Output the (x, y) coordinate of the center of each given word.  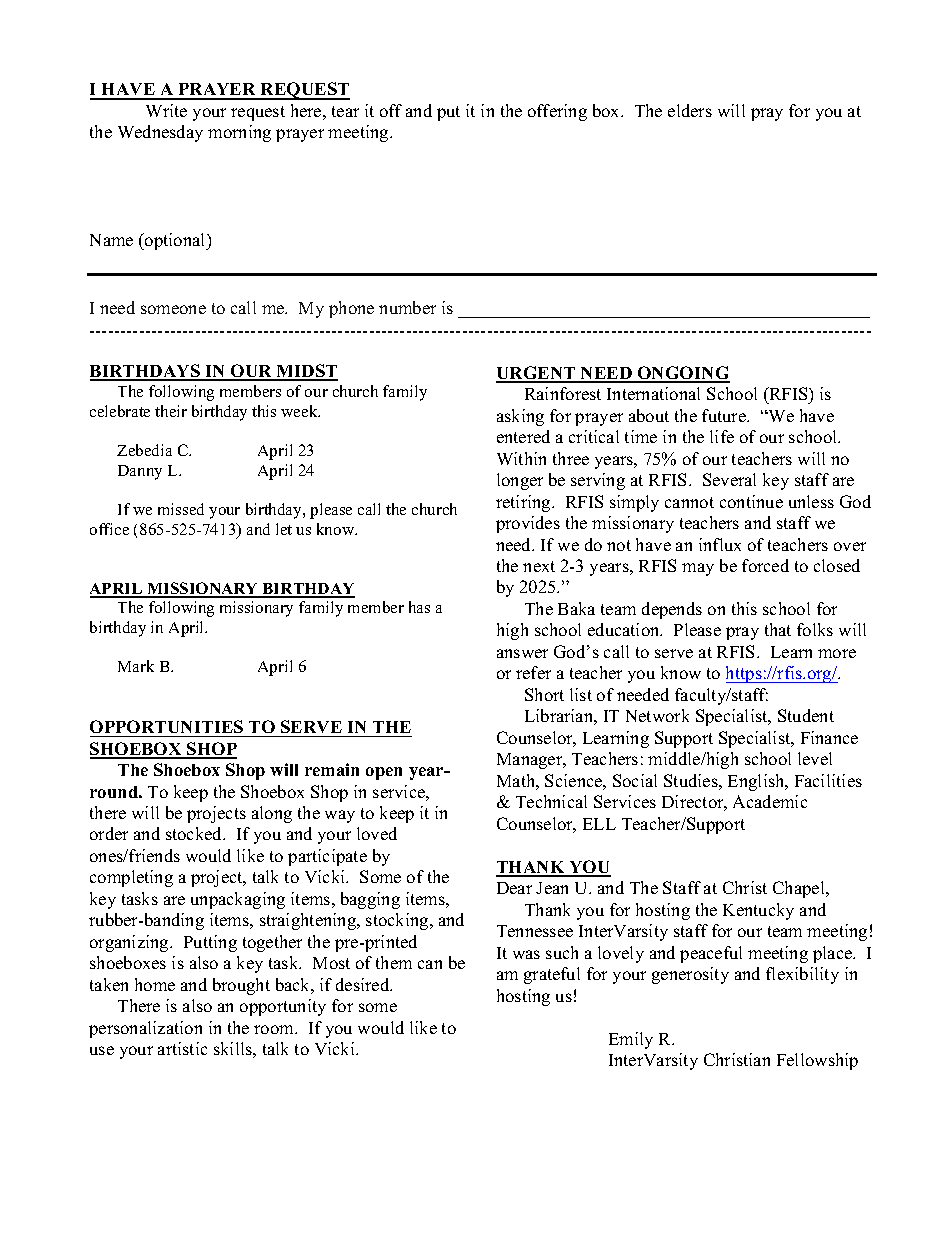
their (171, 411)
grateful (552, 975)
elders (690, 110)
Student (806, 715)
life (722, 436)
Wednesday (160, 133)
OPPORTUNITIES (166, 726)
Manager (531, 761)
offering (557, 112)
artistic (182, 1048)
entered (523, 436)
